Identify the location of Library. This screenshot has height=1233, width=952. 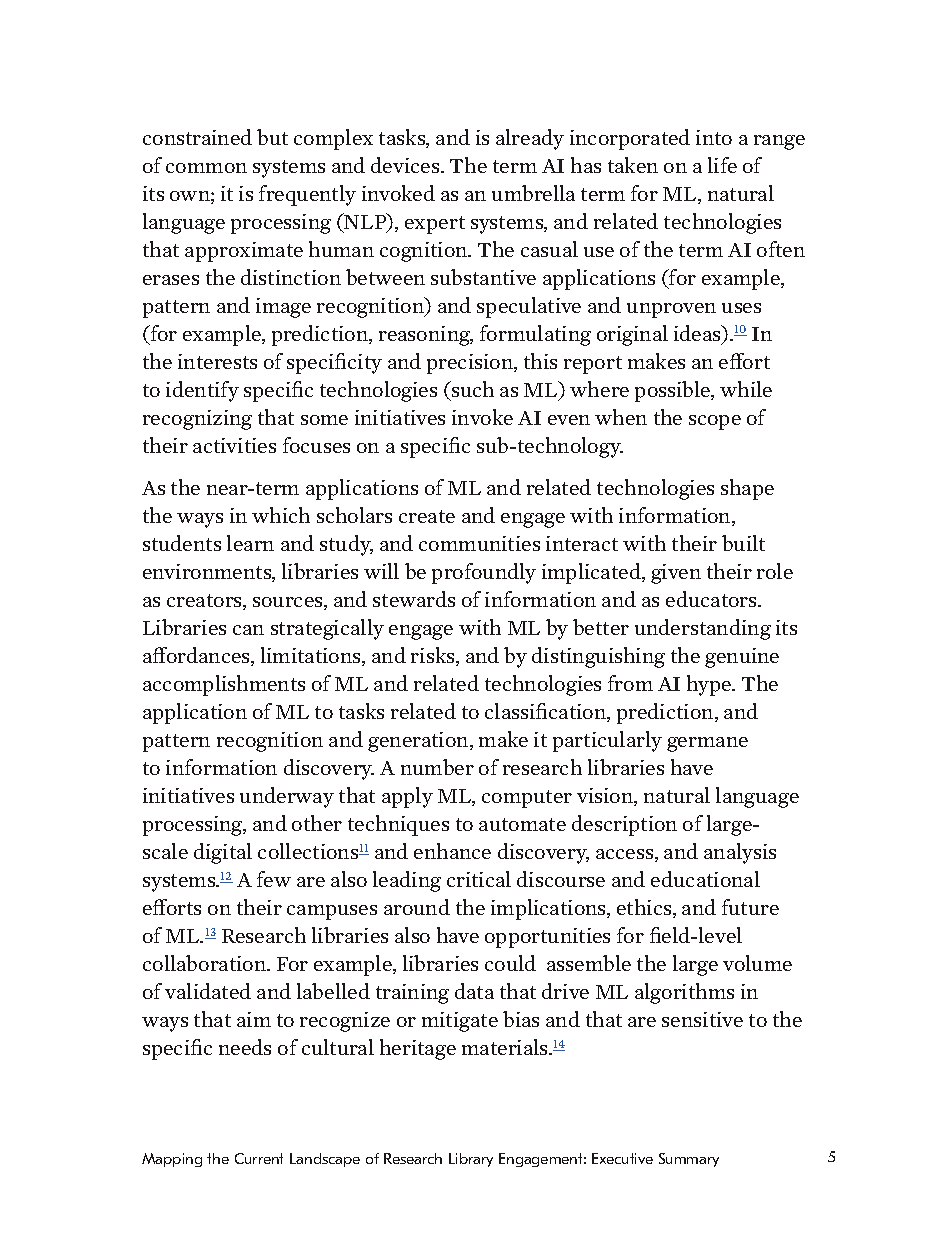
(471, 1160).
